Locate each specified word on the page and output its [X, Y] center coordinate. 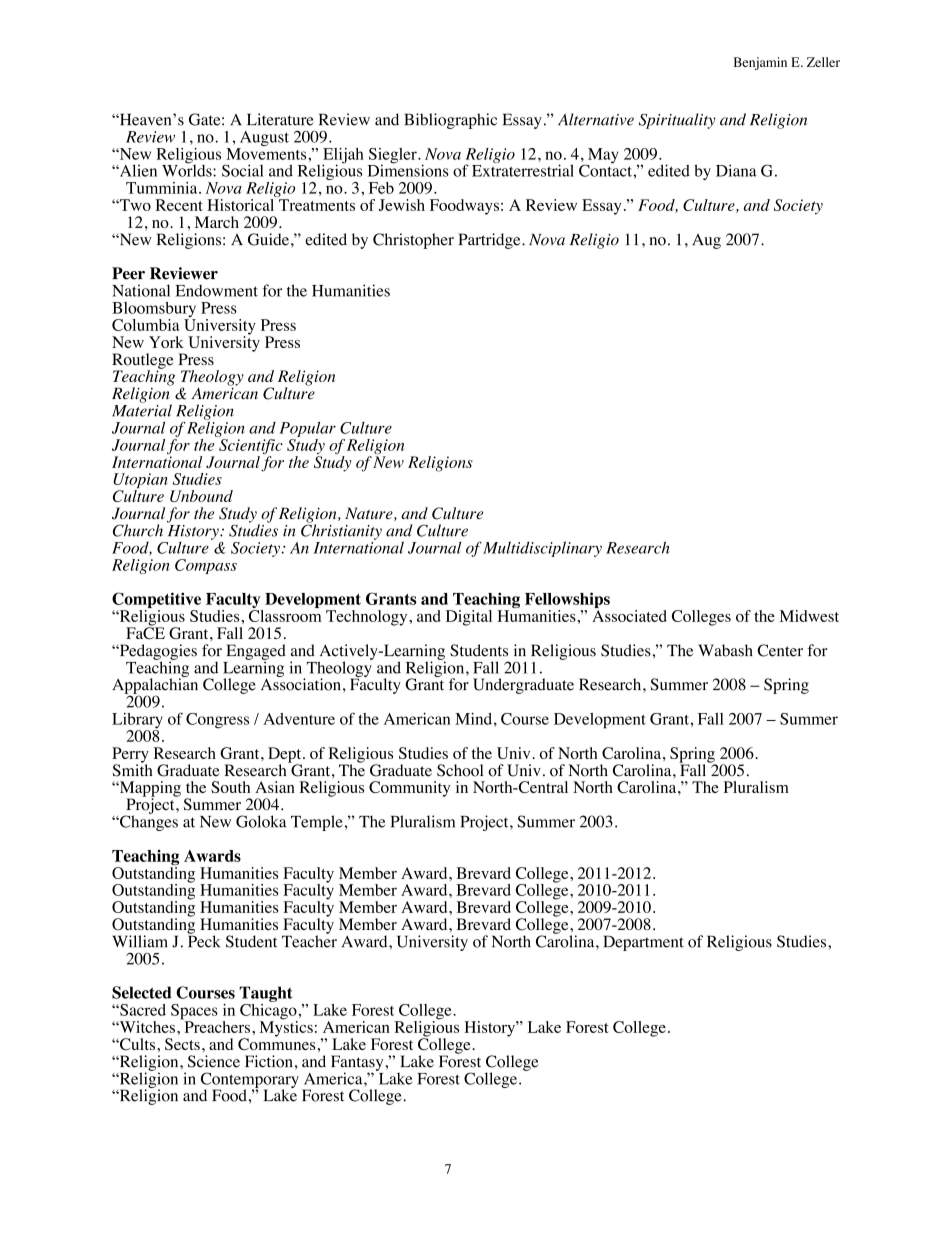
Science [214, 1061]
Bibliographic [450, 121]
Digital [469, 618]
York [166, 342]
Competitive [156, 601]
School [460, 770]
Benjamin [760, 63]
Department [644, 943]
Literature [280, 119]
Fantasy [358, 1064]
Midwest [809, 616]
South [230, 787]
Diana [736, 170]
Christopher [413, 241]
